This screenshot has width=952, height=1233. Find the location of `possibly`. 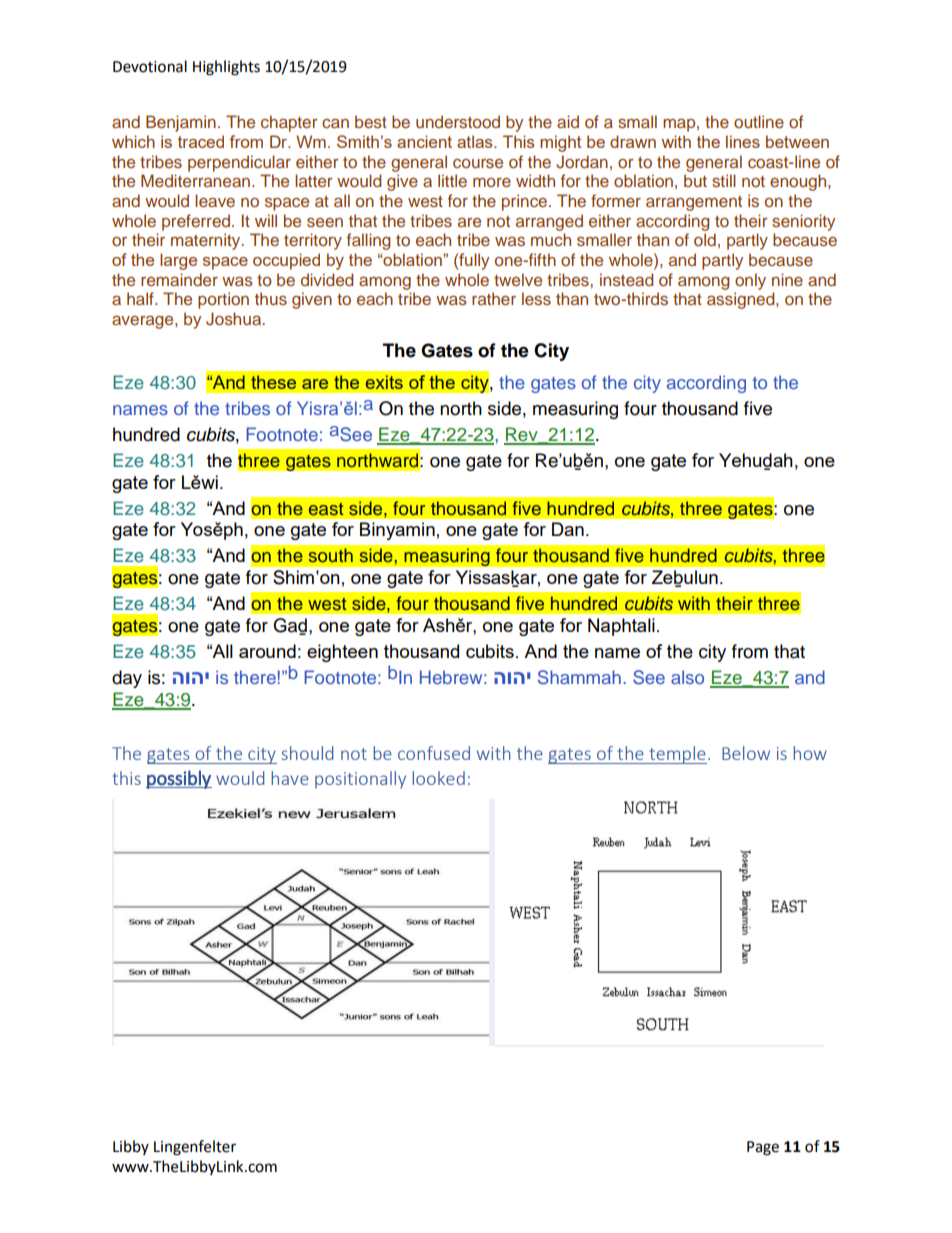

possibly is located at coordinates (179, 779).
